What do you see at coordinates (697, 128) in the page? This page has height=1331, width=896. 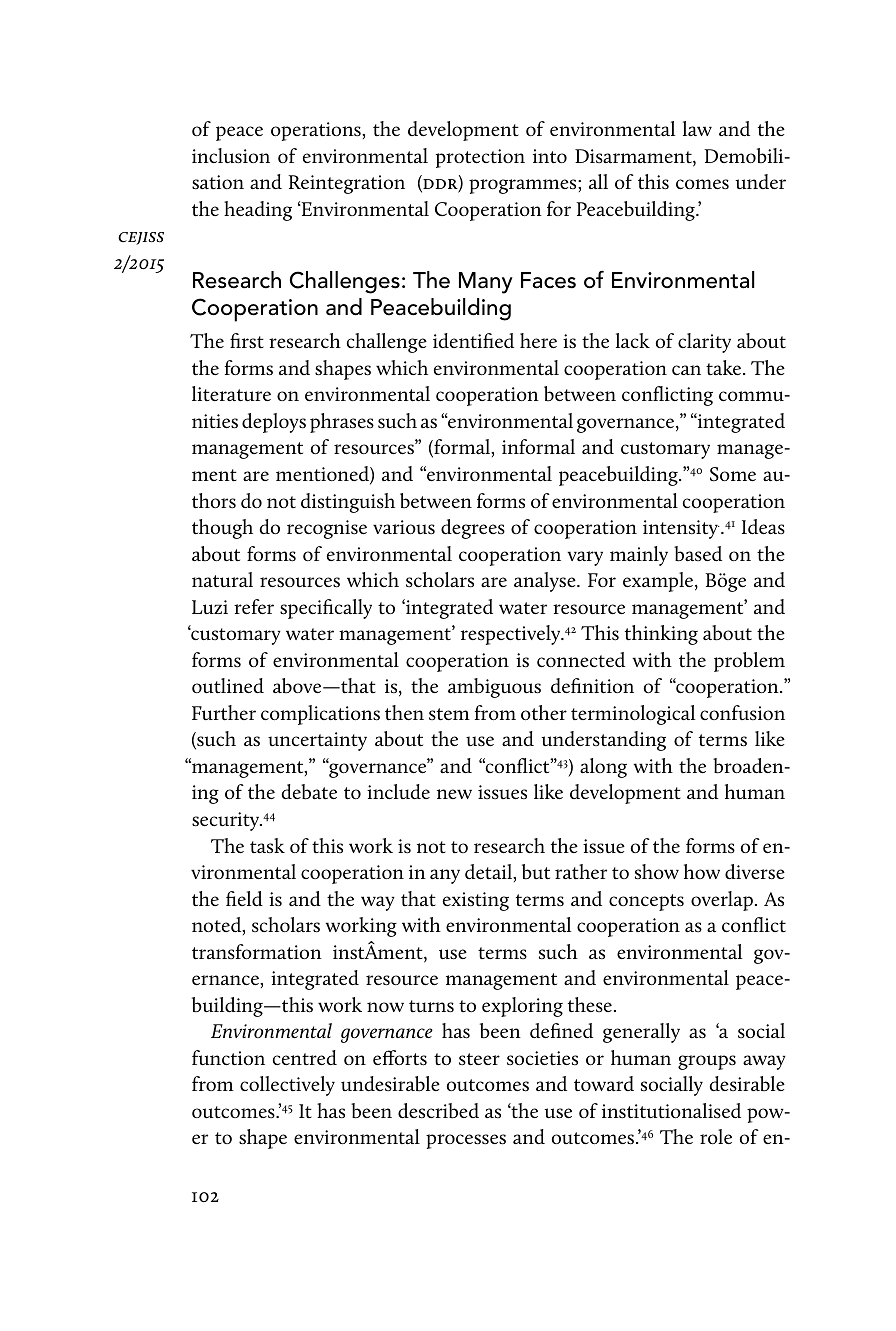 I see `law` at bounding box center [697, 128].
